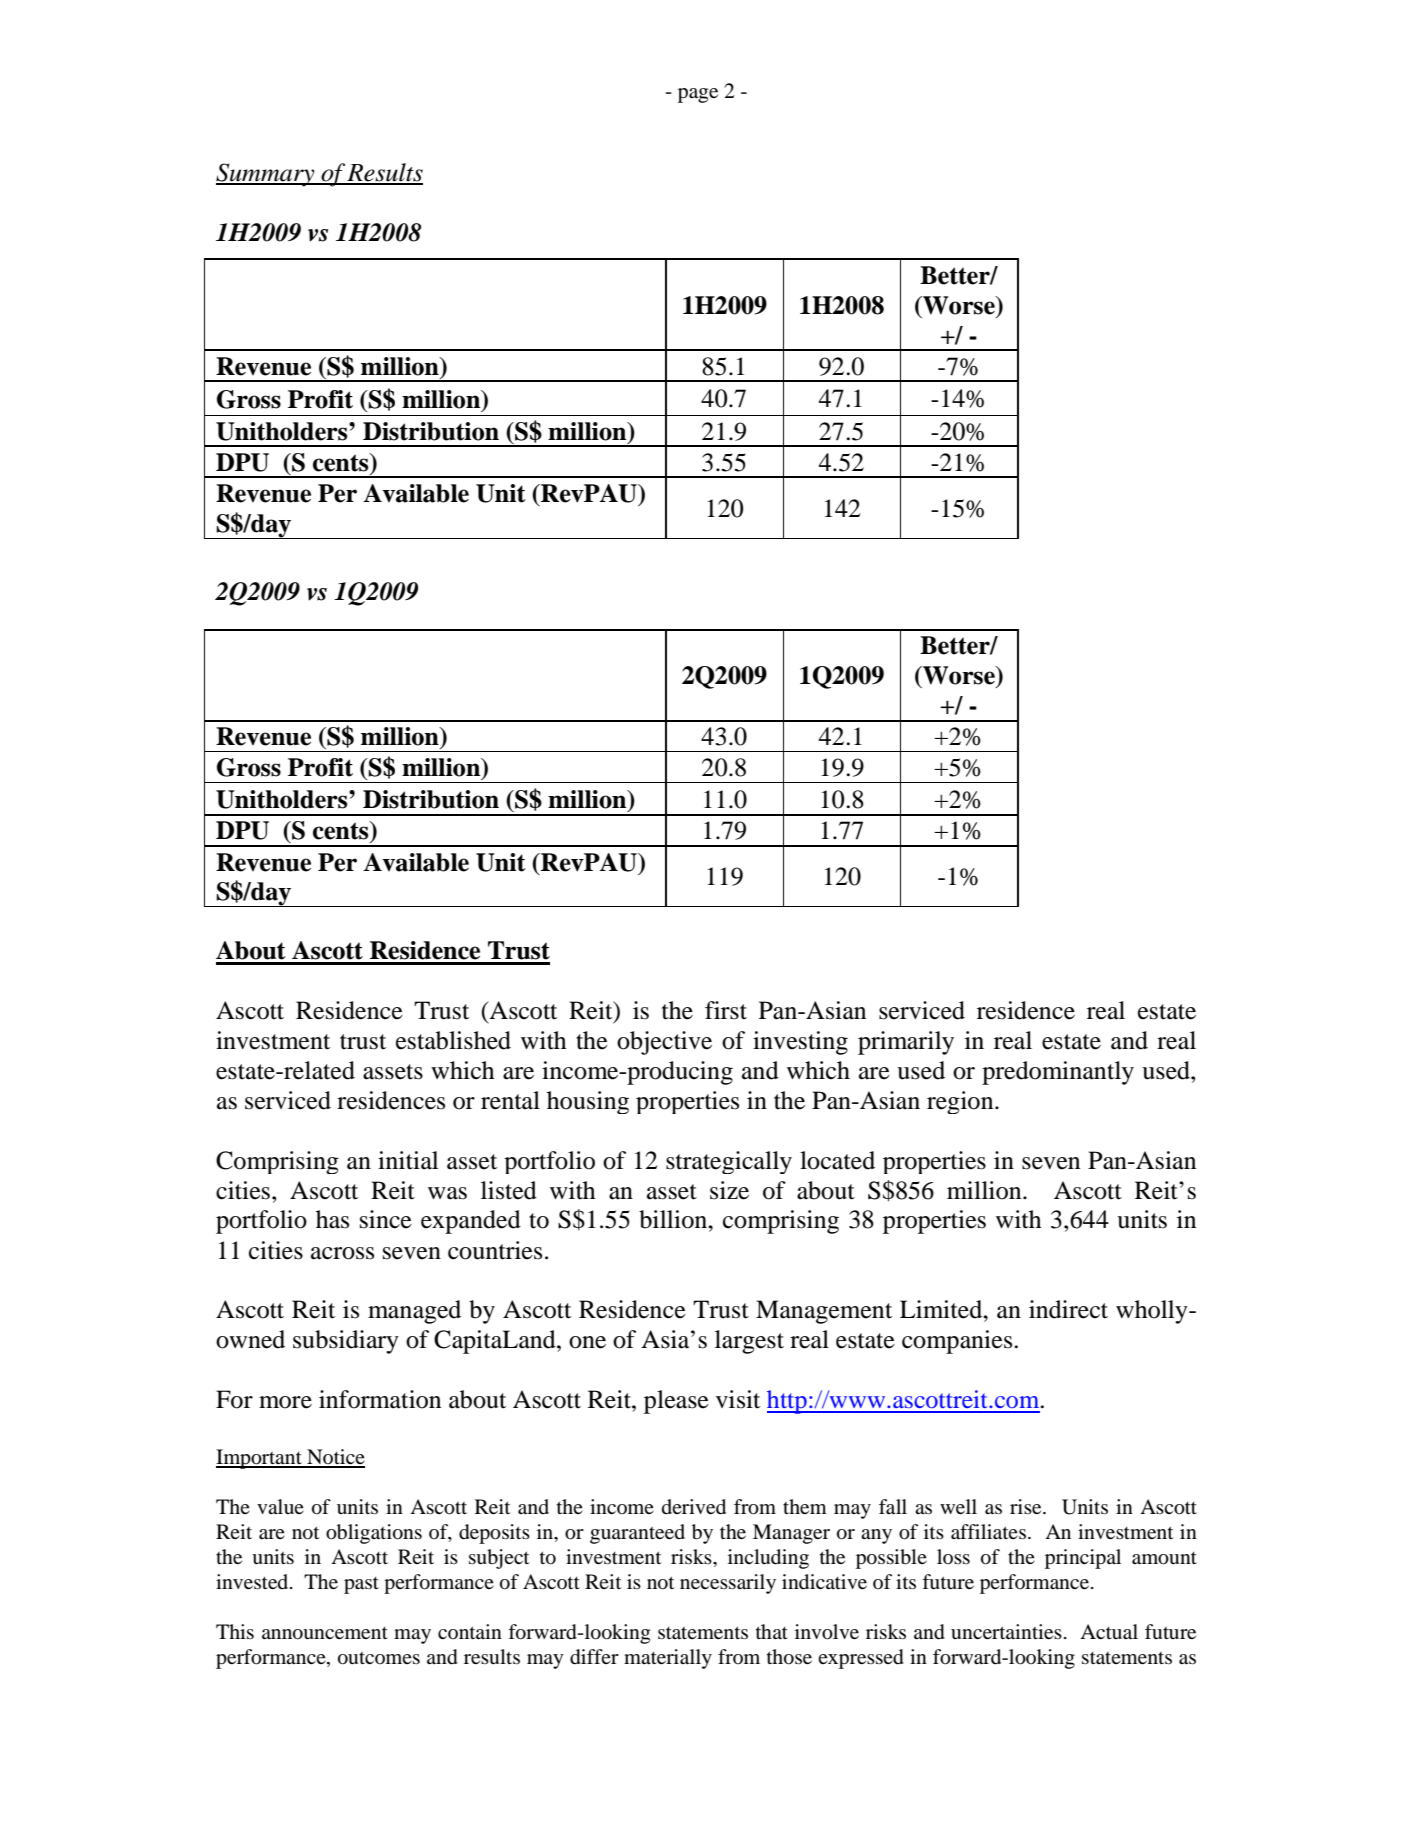  Describe the element at coordinates (749, 1342) in the image. I see `largest` at that location.
